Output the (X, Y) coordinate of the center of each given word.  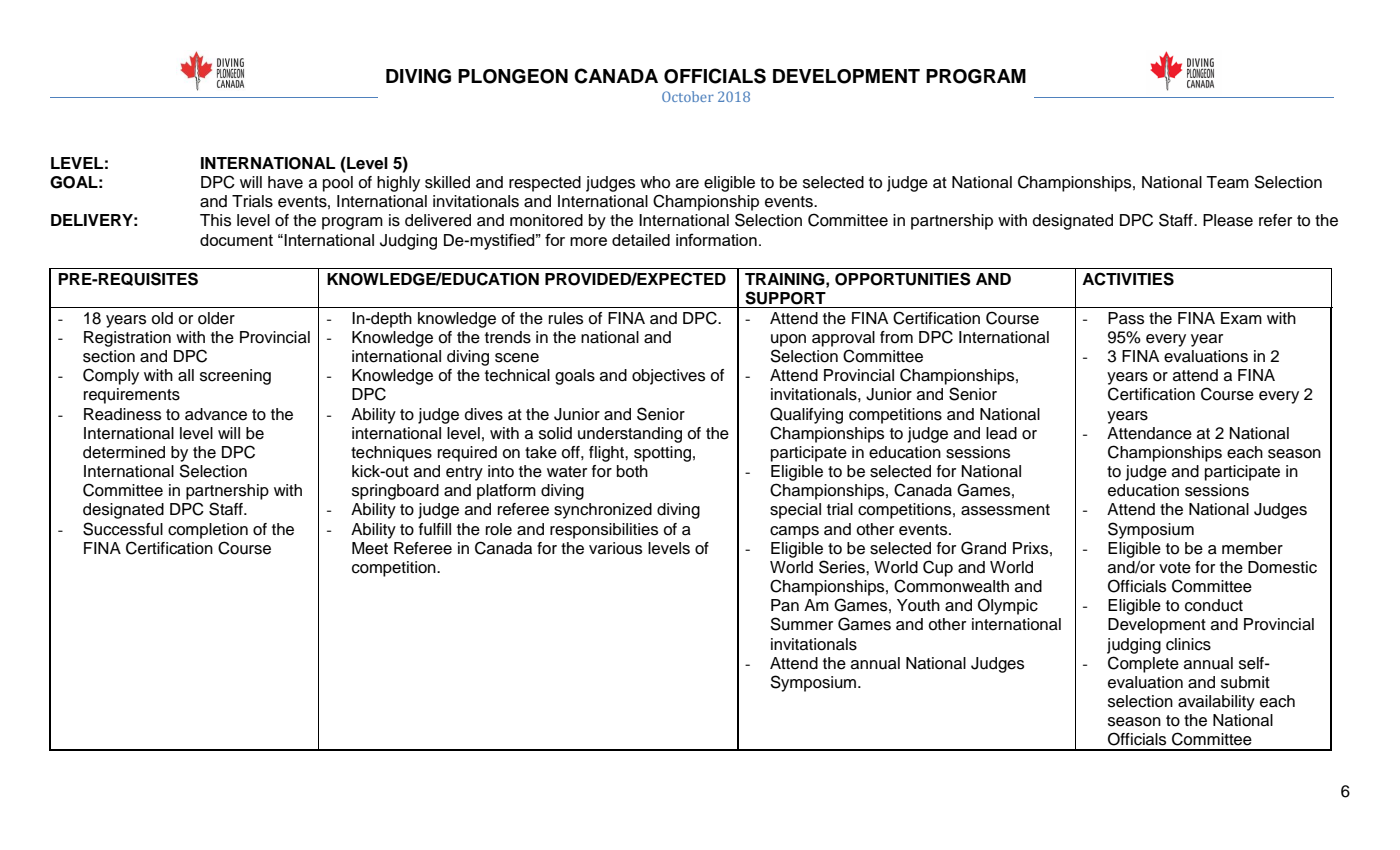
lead (1001, 433)
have (285, 182)
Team (1227, 182)
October (688, 96)
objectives (668, 377)
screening (235, 377)
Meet (370, 548)
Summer (801, 624)
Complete (1143, 664)
